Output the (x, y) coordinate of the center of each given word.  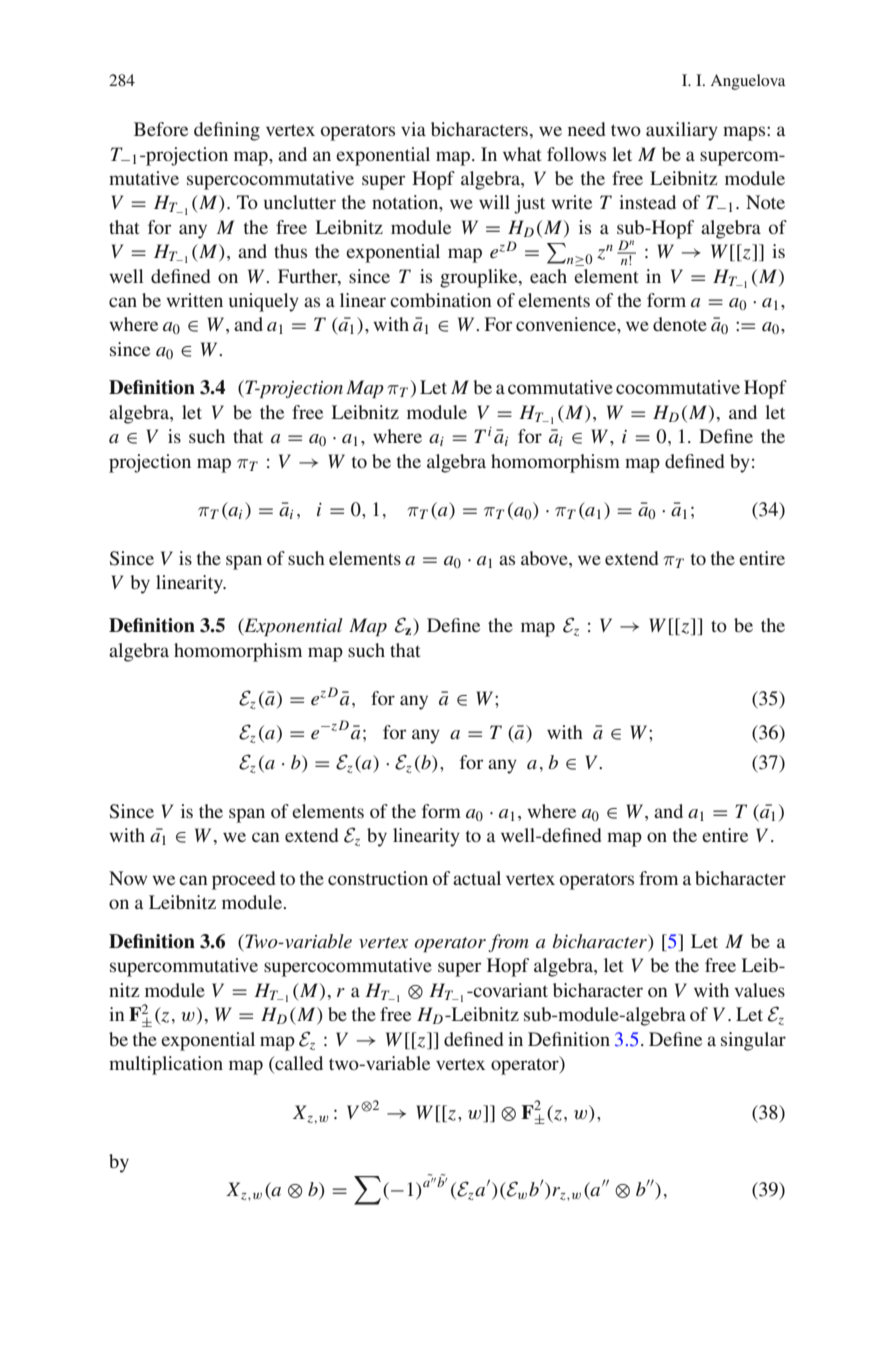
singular (753, 1041)
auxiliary (682, 131)
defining (227, 131)
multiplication (166, 1065)
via (413, 129)
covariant (509, 990)
